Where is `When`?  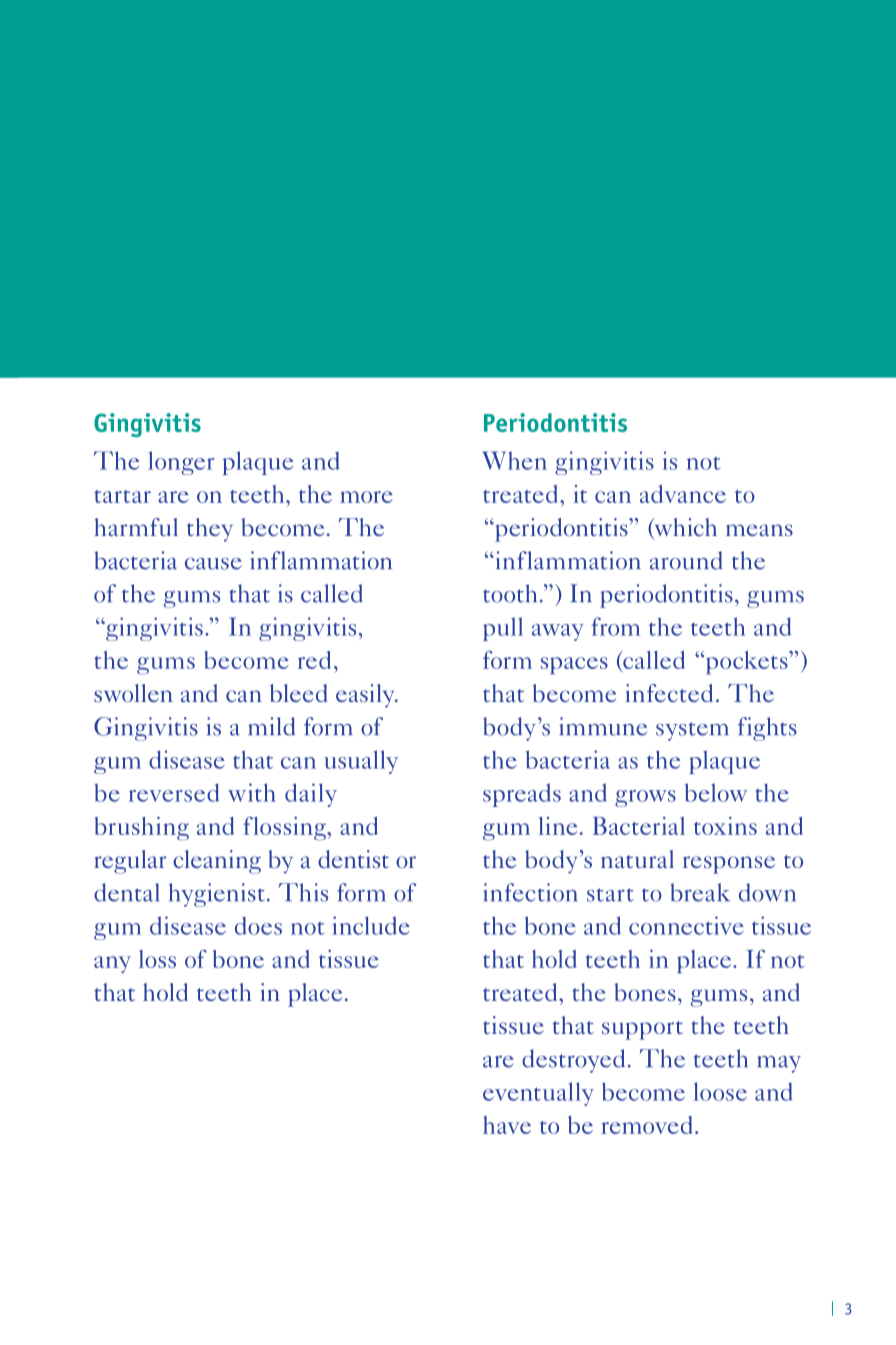 When is located at coordinates (514, 460).
